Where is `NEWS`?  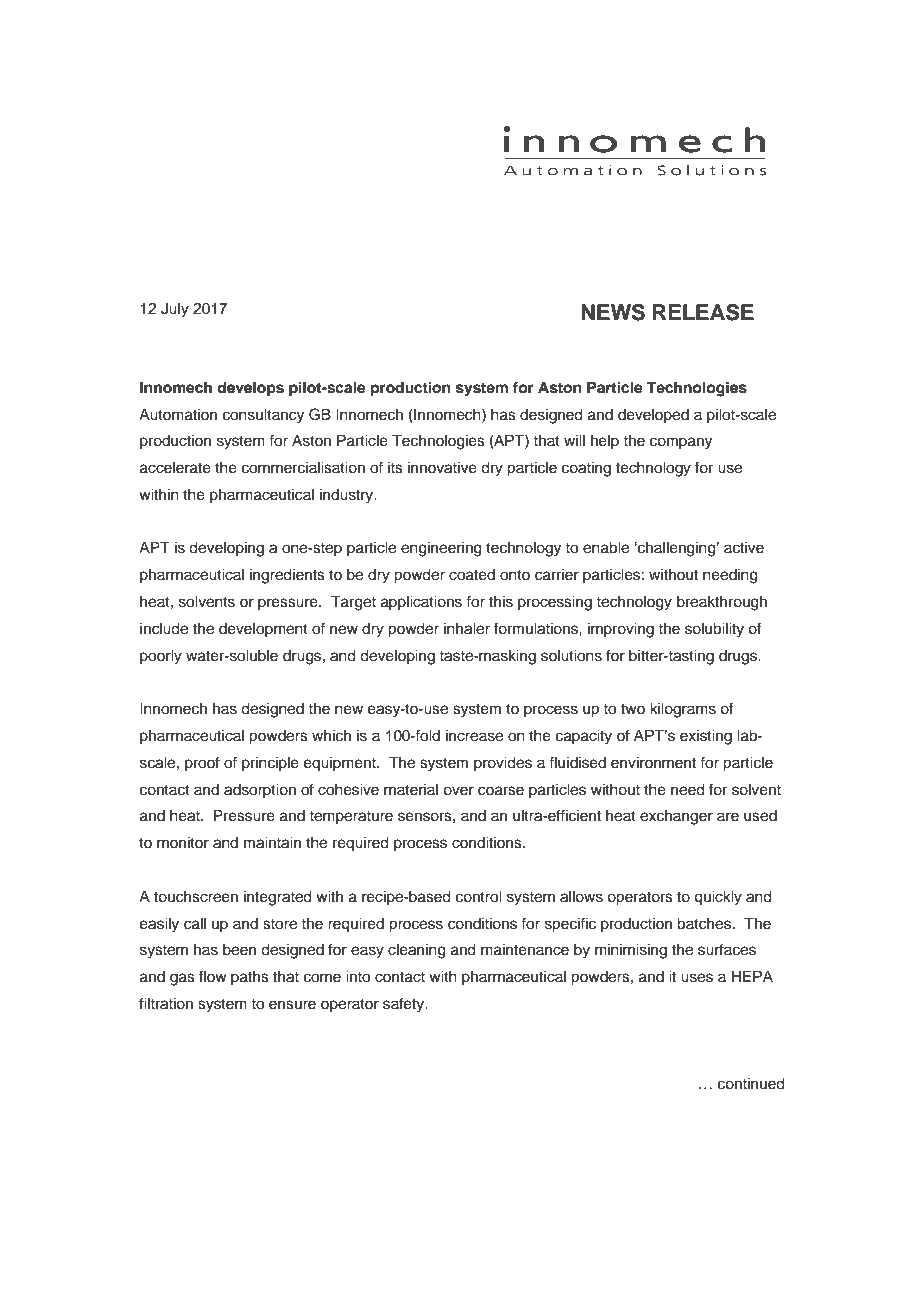
NEWS is located at coordinates (613, 312).
